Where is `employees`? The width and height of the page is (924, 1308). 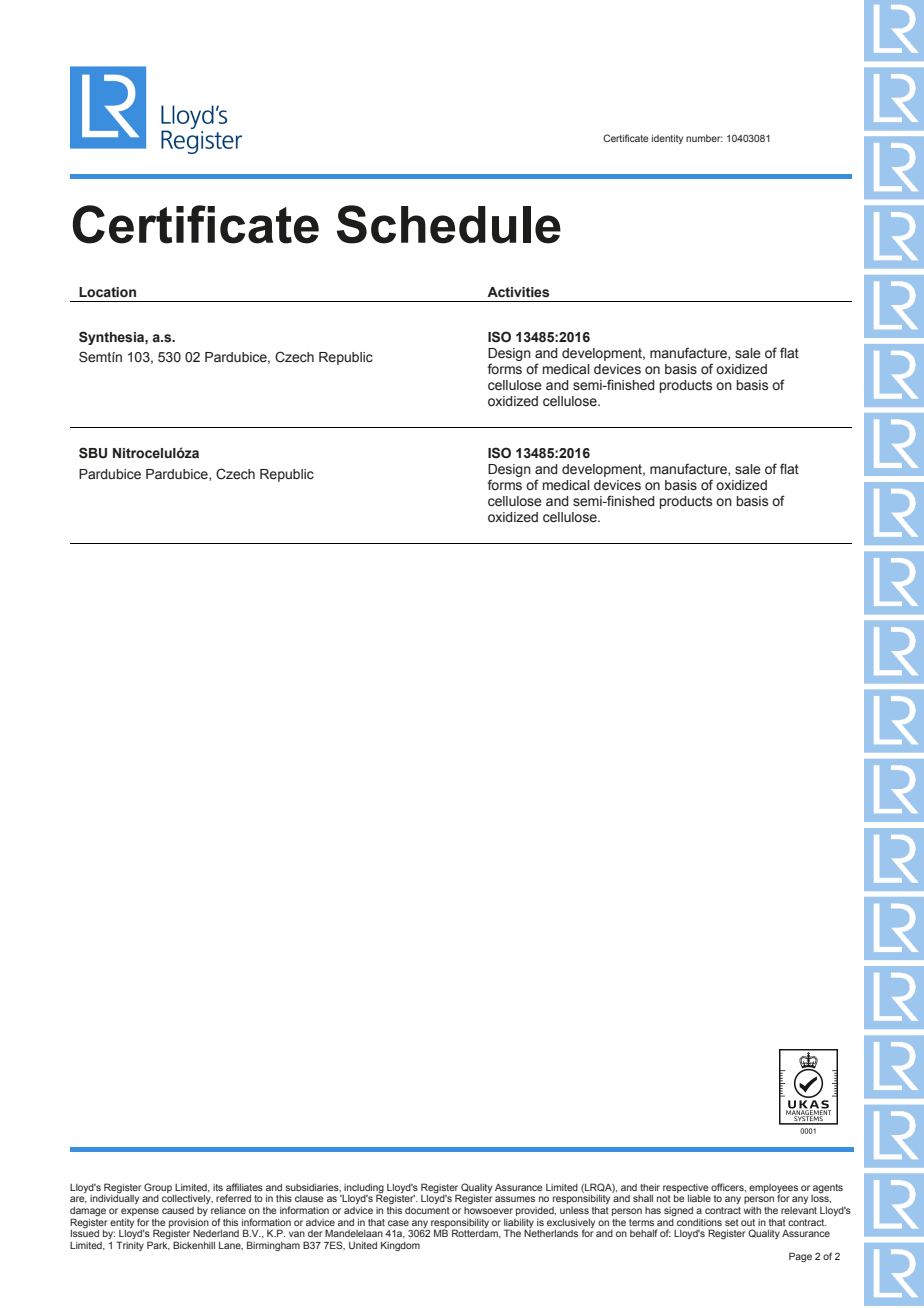 employees is located at coordinates (773, 1189).
